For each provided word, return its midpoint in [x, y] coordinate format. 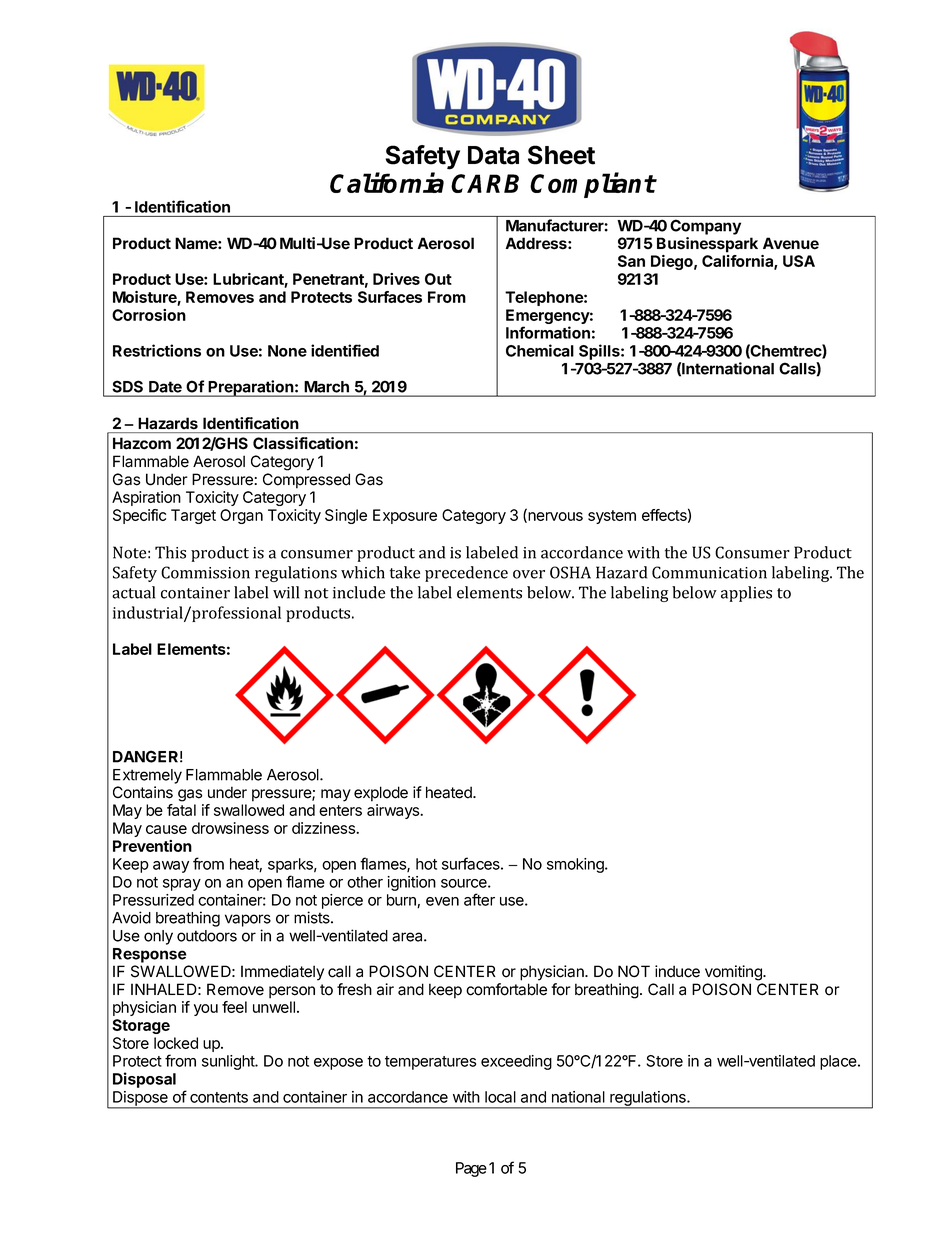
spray [182, 885]
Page [471, 1169]
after [479, 899]
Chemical [540, 350]
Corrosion [149, 315]
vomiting [734, 973]
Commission [205, 572]
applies [746, 594]
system [612, 517]
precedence [466, 574]
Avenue [791, 243]
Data [493, 155]
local [500, 1097]
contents [219, 1097]
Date [165, 387]
